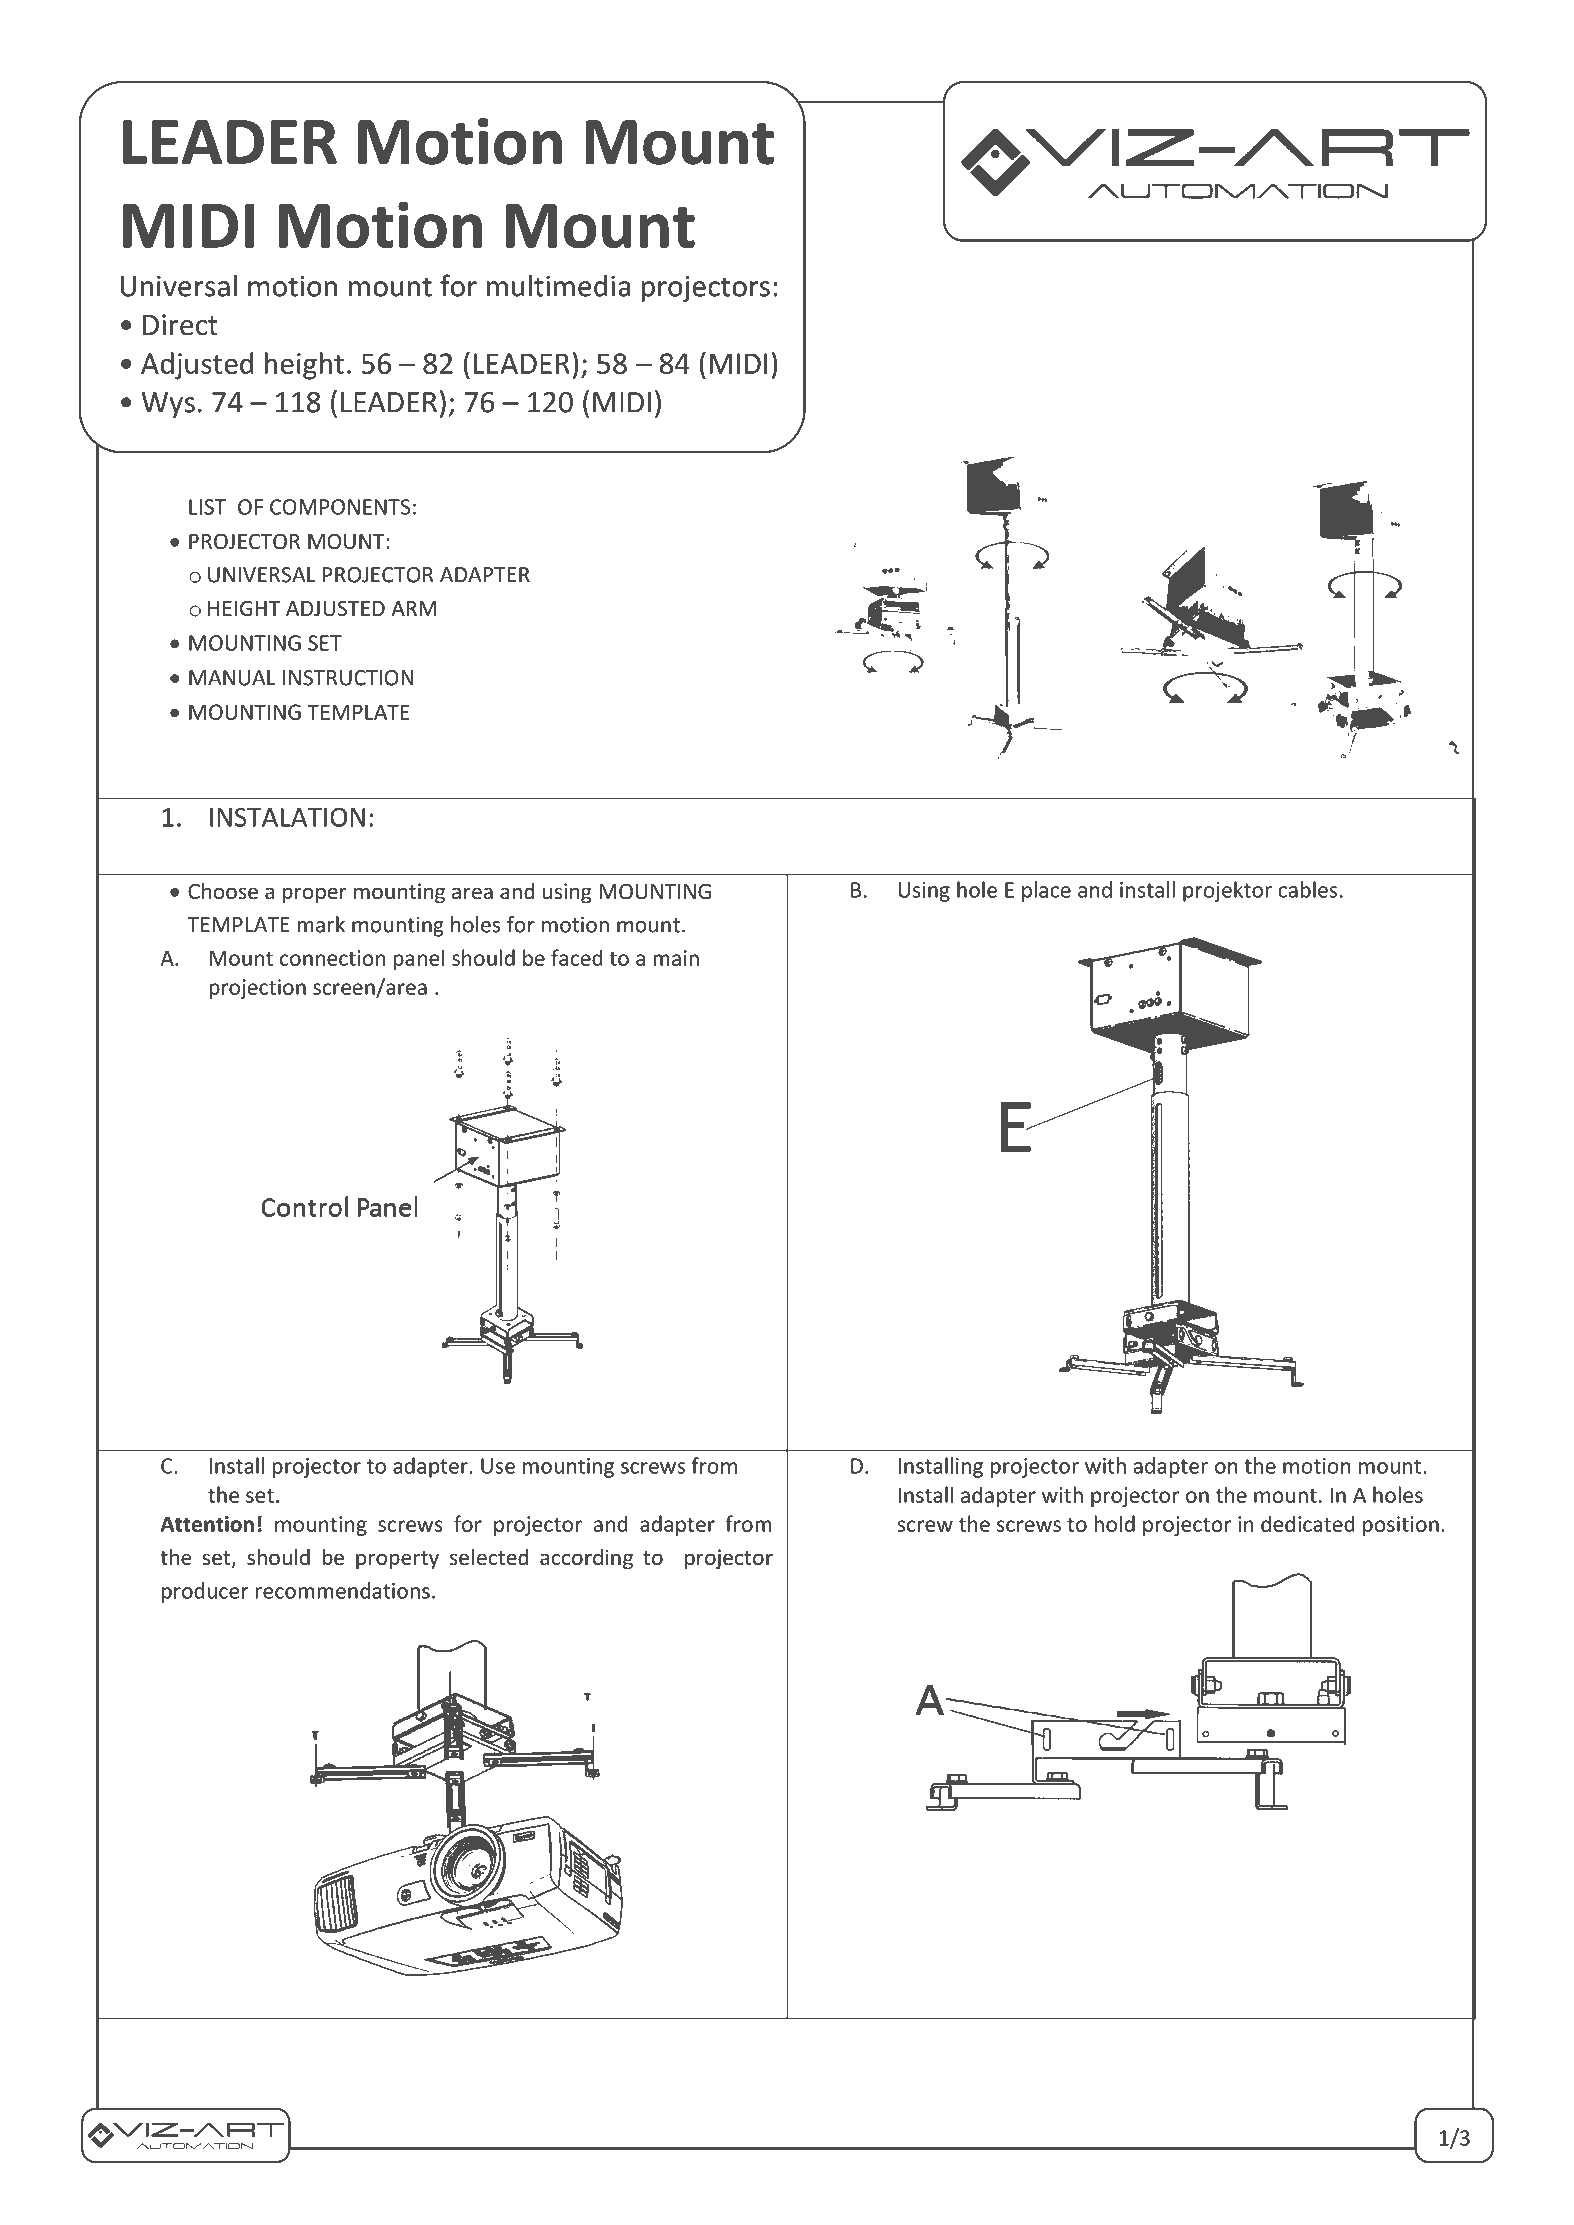  What do you see at coordinates (1308, 1523) in the screenshot?
I see `dedicated` at bounding box center [1308, 1523].
